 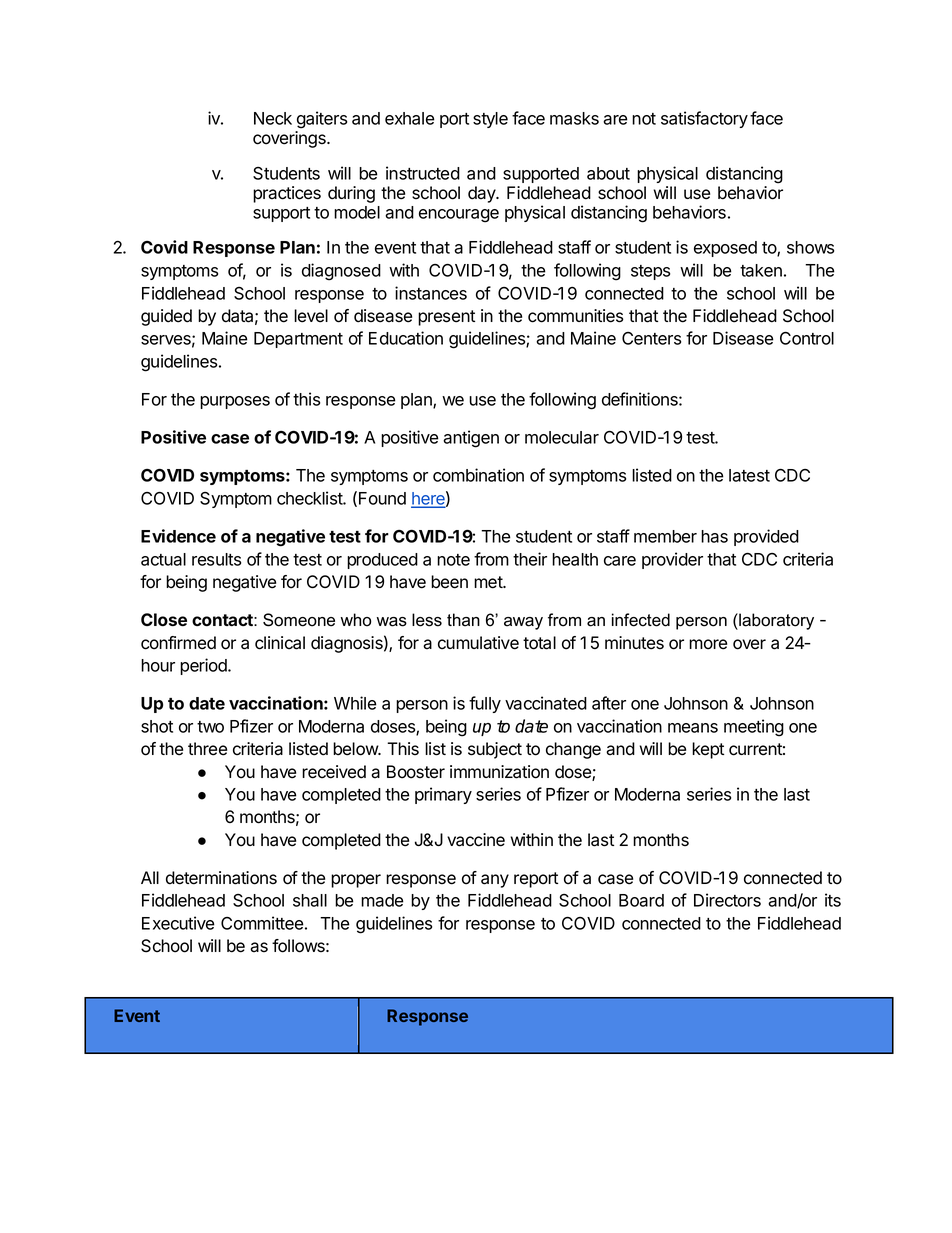 I want to click on Directors, so click(x=727, y=900).
